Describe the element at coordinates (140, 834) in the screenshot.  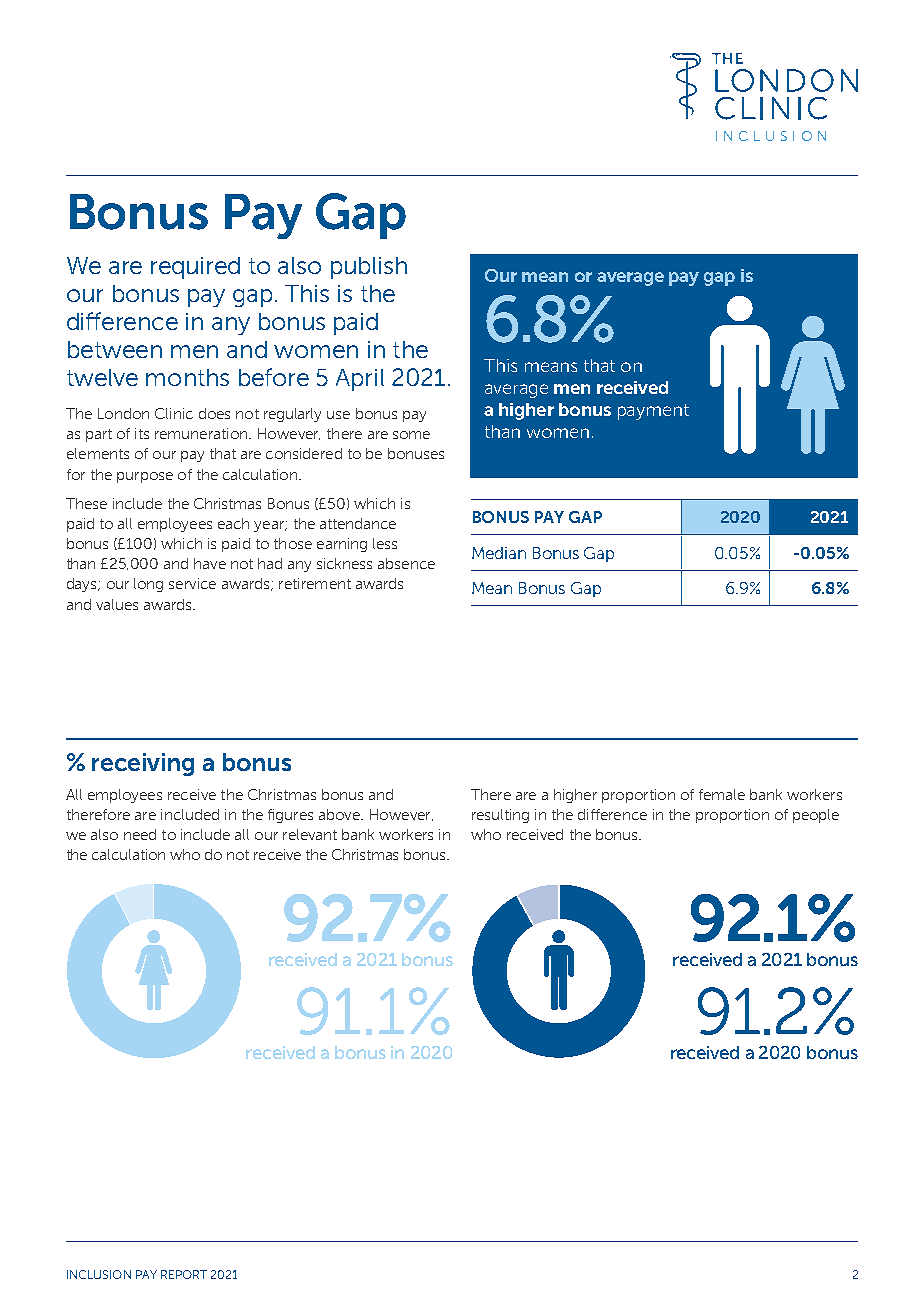
I see `need` at that location.
